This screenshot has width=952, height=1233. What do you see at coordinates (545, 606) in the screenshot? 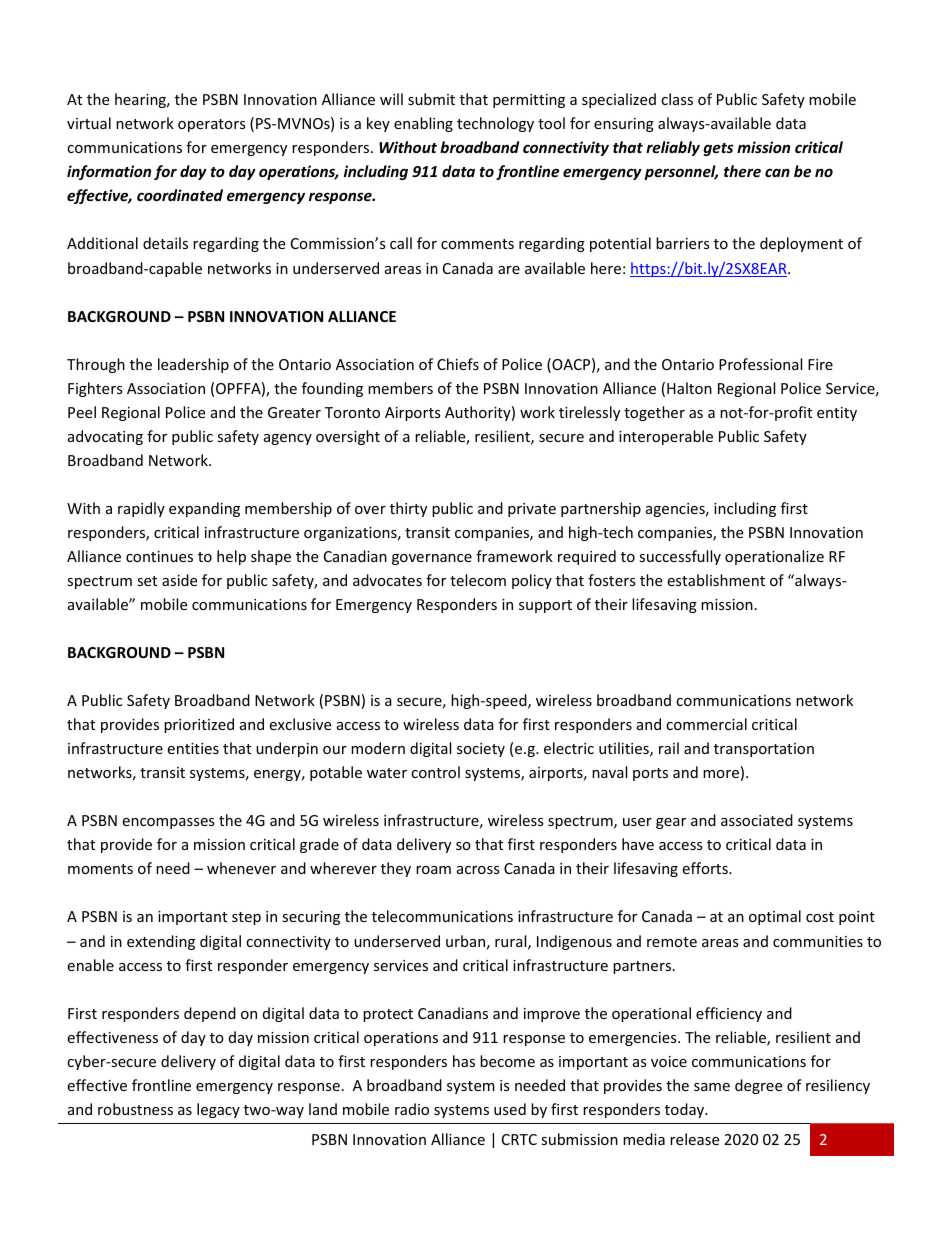
I see `support` at bounding box center [545, 606].
